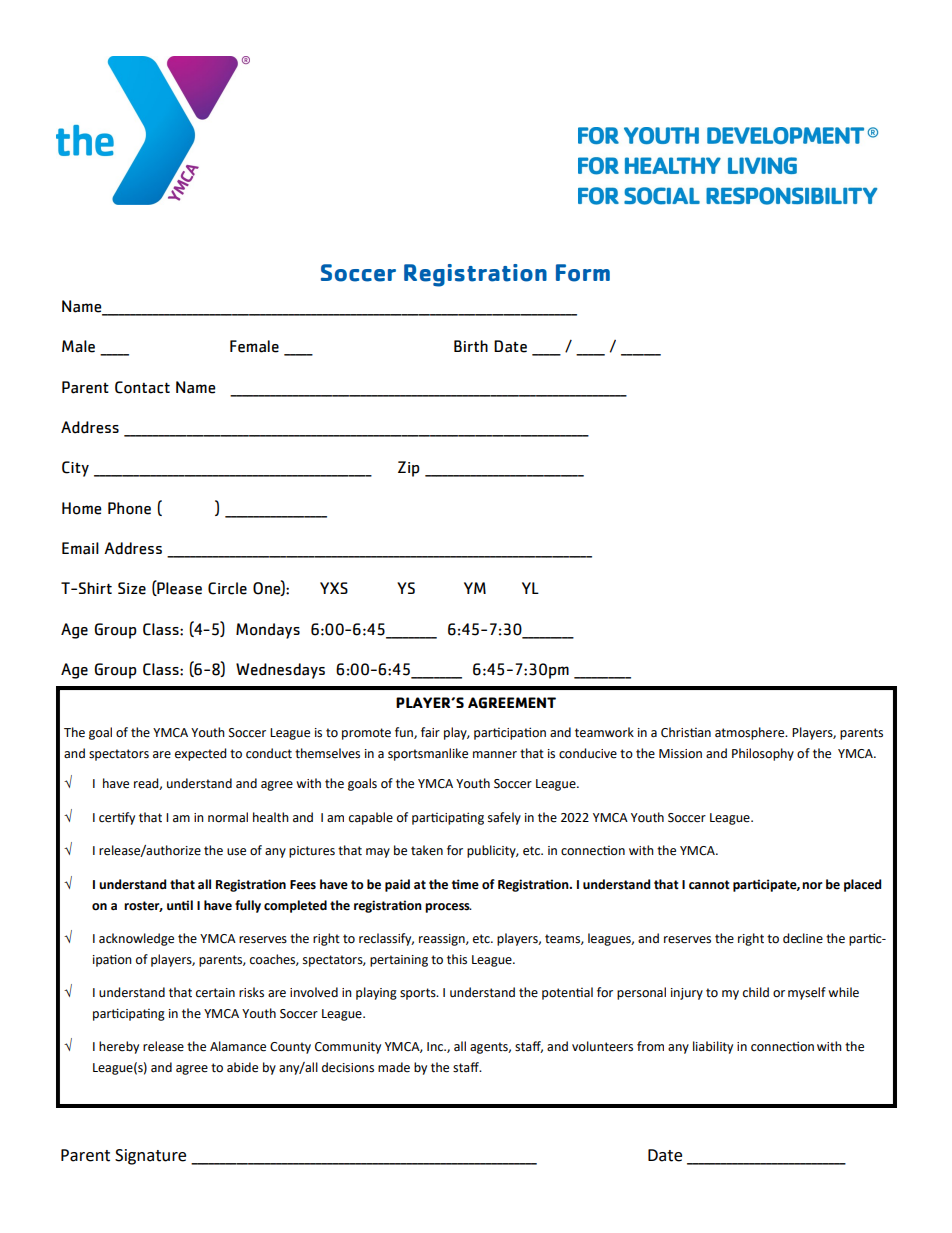 This screenshot has width=952, height=1233. What do you see at coordinates (709, 885) in the screenshot?
I see `cannot` at bounding box center [709, 885].
